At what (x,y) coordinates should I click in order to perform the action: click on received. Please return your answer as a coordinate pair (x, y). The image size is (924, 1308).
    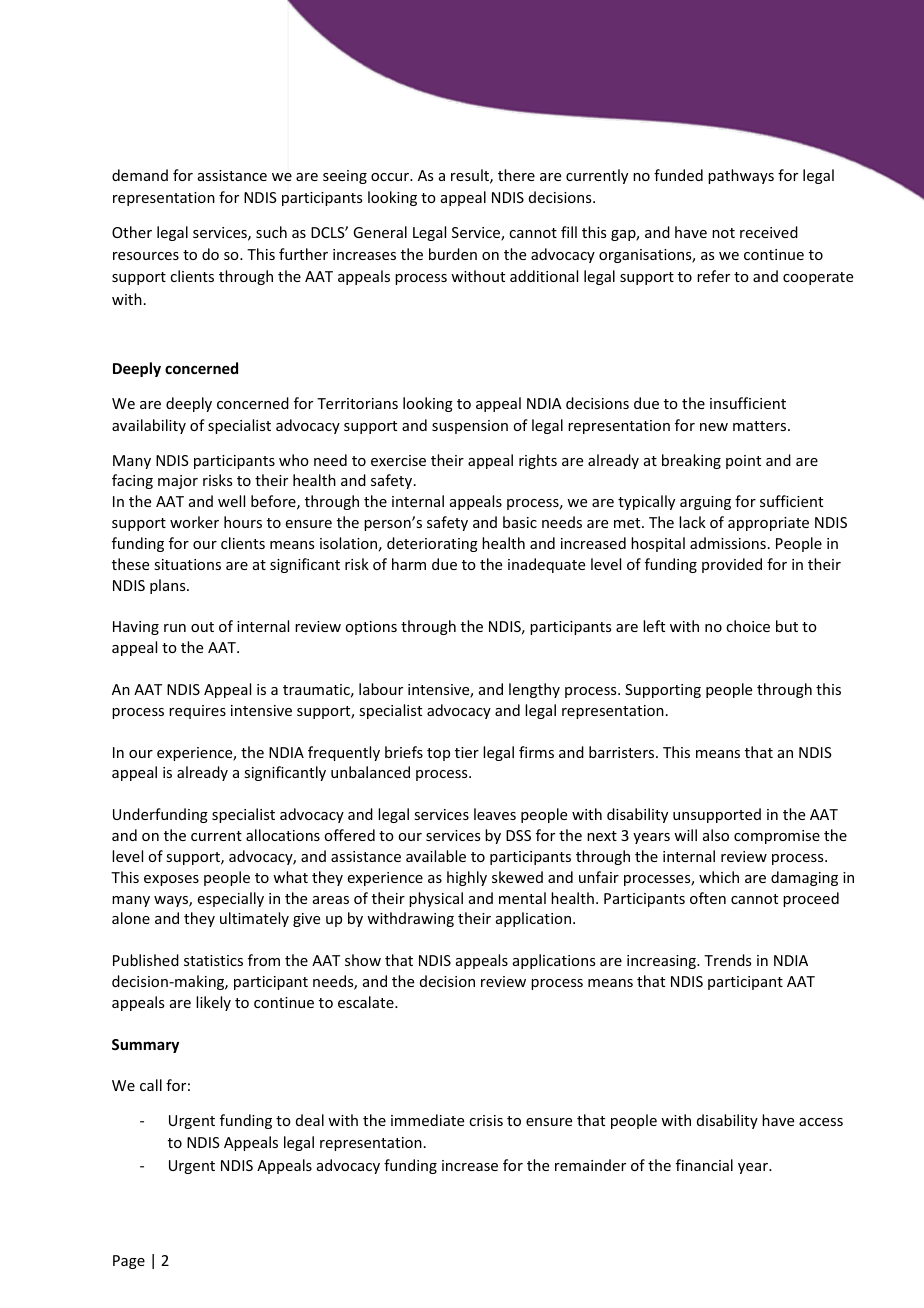
    Looking at the image, I should click on (769, 232).
